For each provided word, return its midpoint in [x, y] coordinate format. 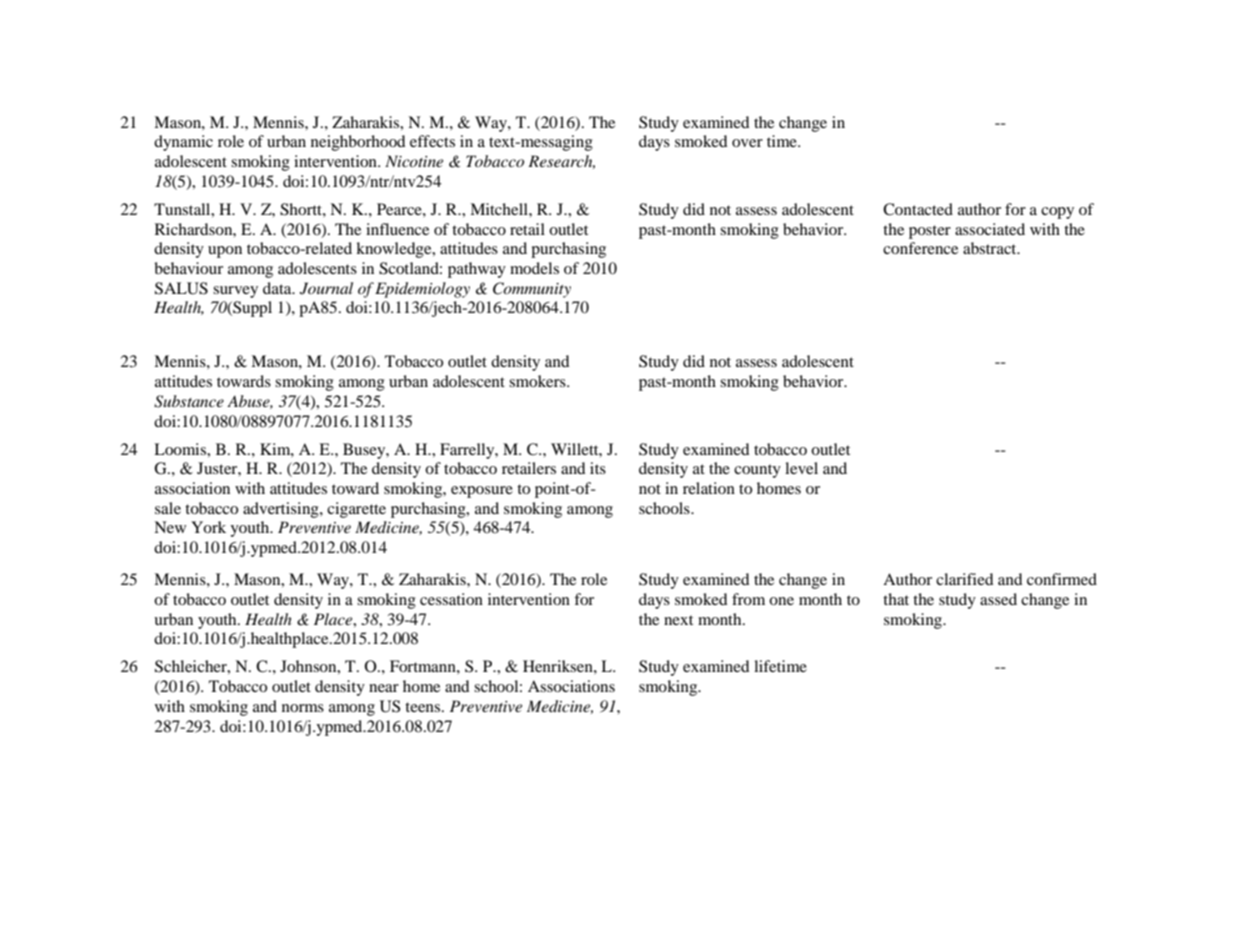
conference [920, 248]
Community [532, 290]
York [208, 527]
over [747, 143]
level [801, 468]
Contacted [918, 209]
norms [303, 708]
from [748, 599]
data [278, 288]
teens [424, 707]
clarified [965, 579]
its [598, 468]
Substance [189, 401]
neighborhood [358, 143]
